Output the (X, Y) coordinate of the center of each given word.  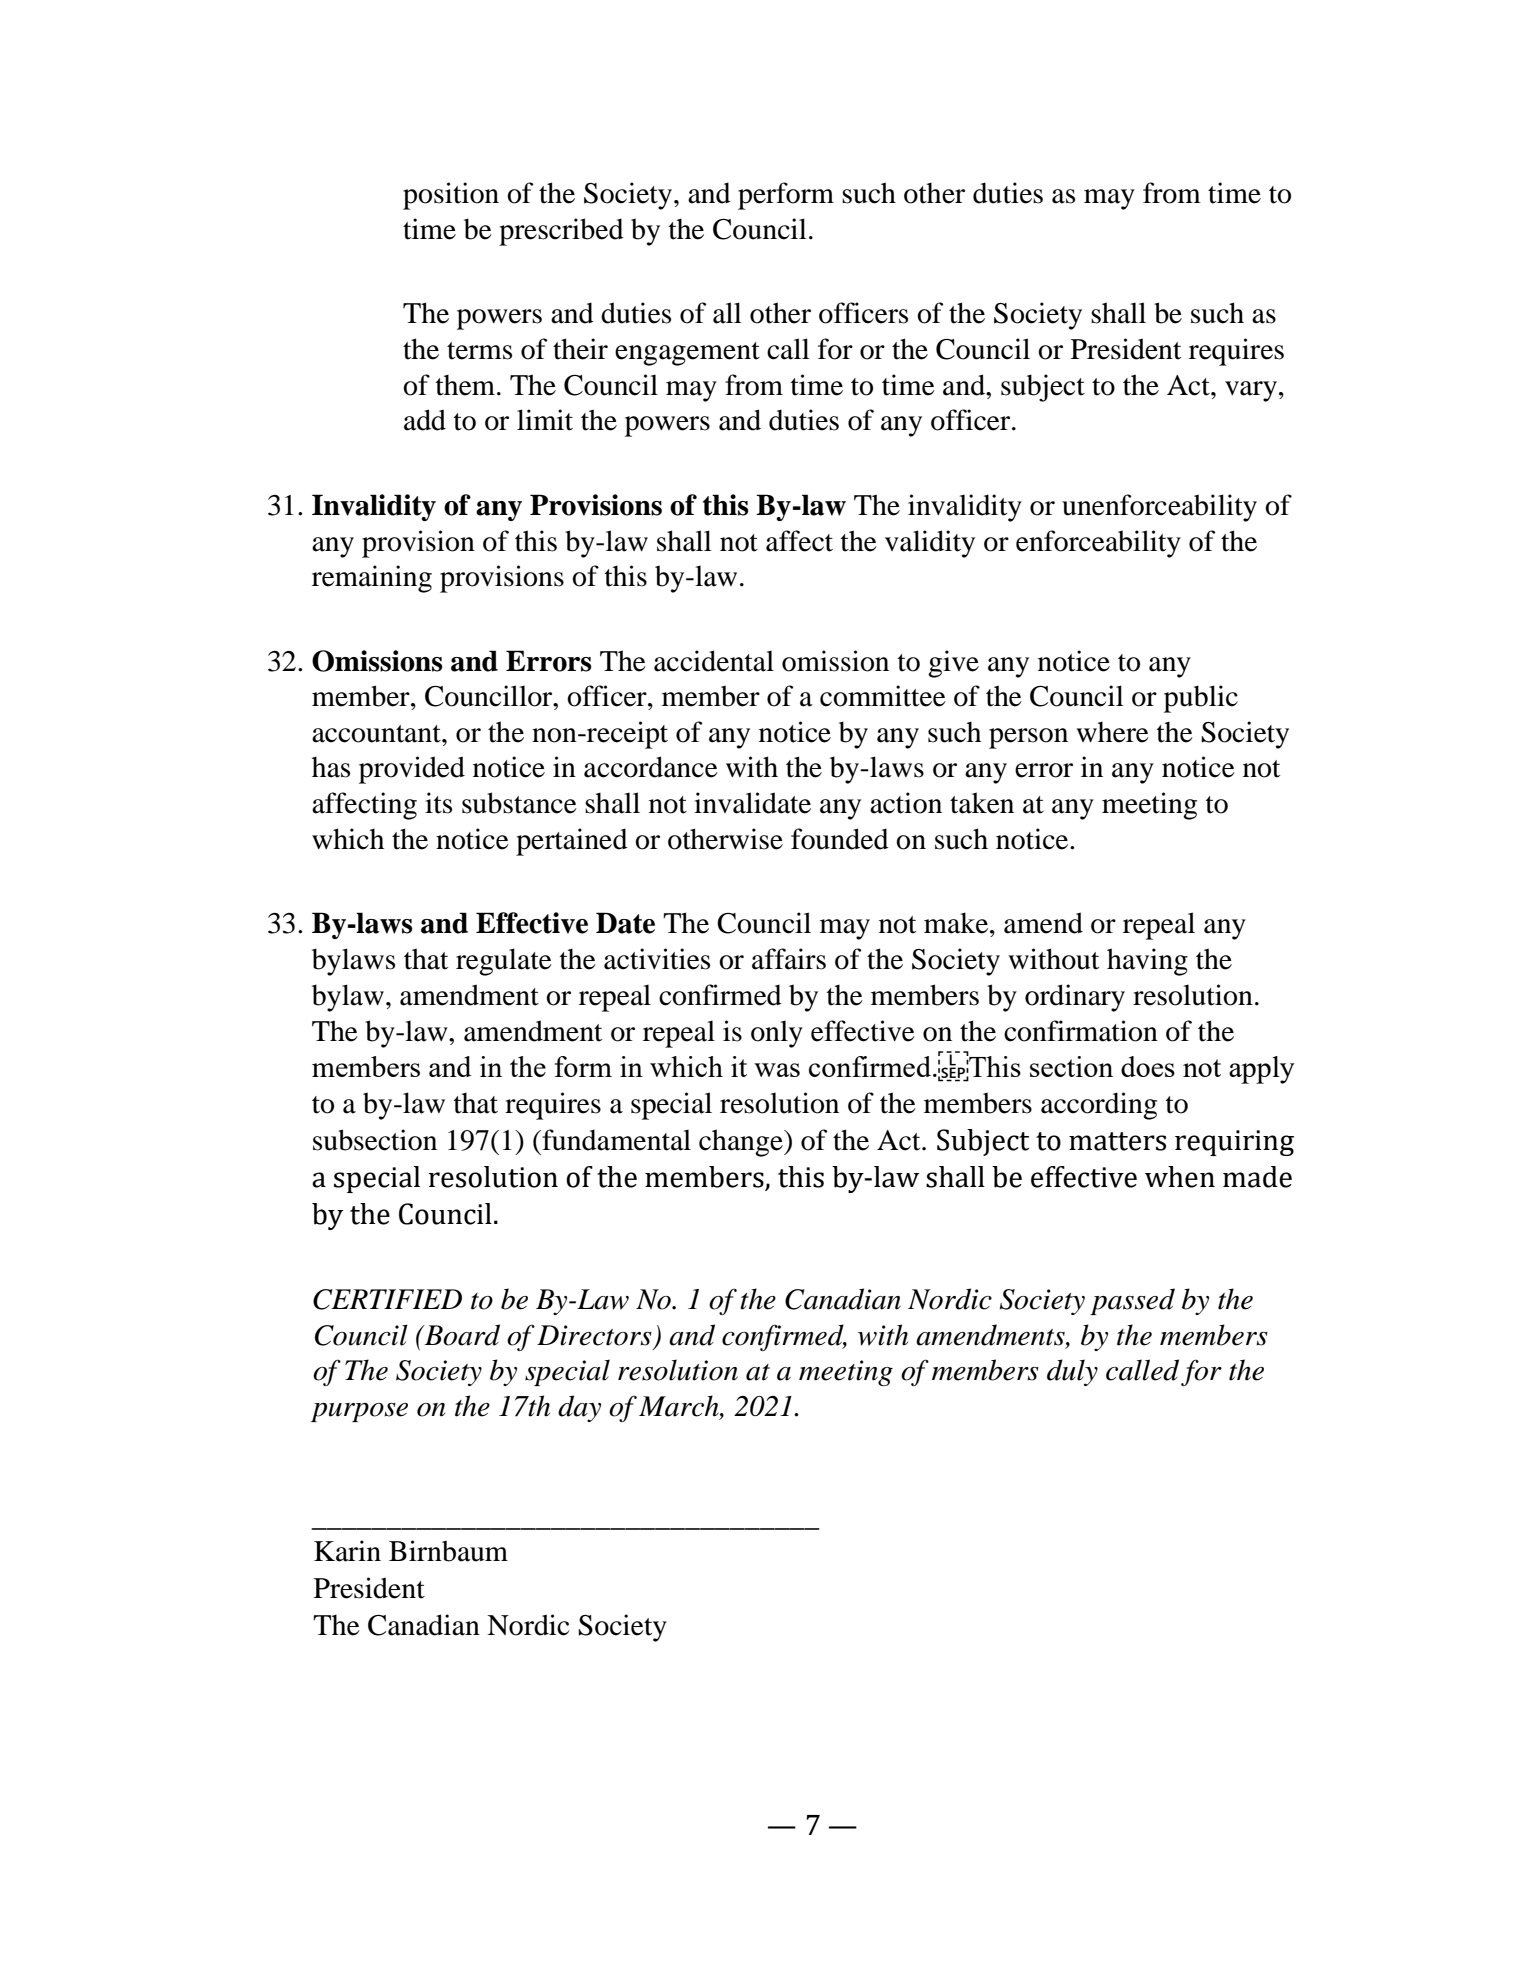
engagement (687, 354)
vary (1251, 391)
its (438, 803)
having (1147, 962)
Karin (347, 1551)
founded (840, 839)
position (451, 196)
